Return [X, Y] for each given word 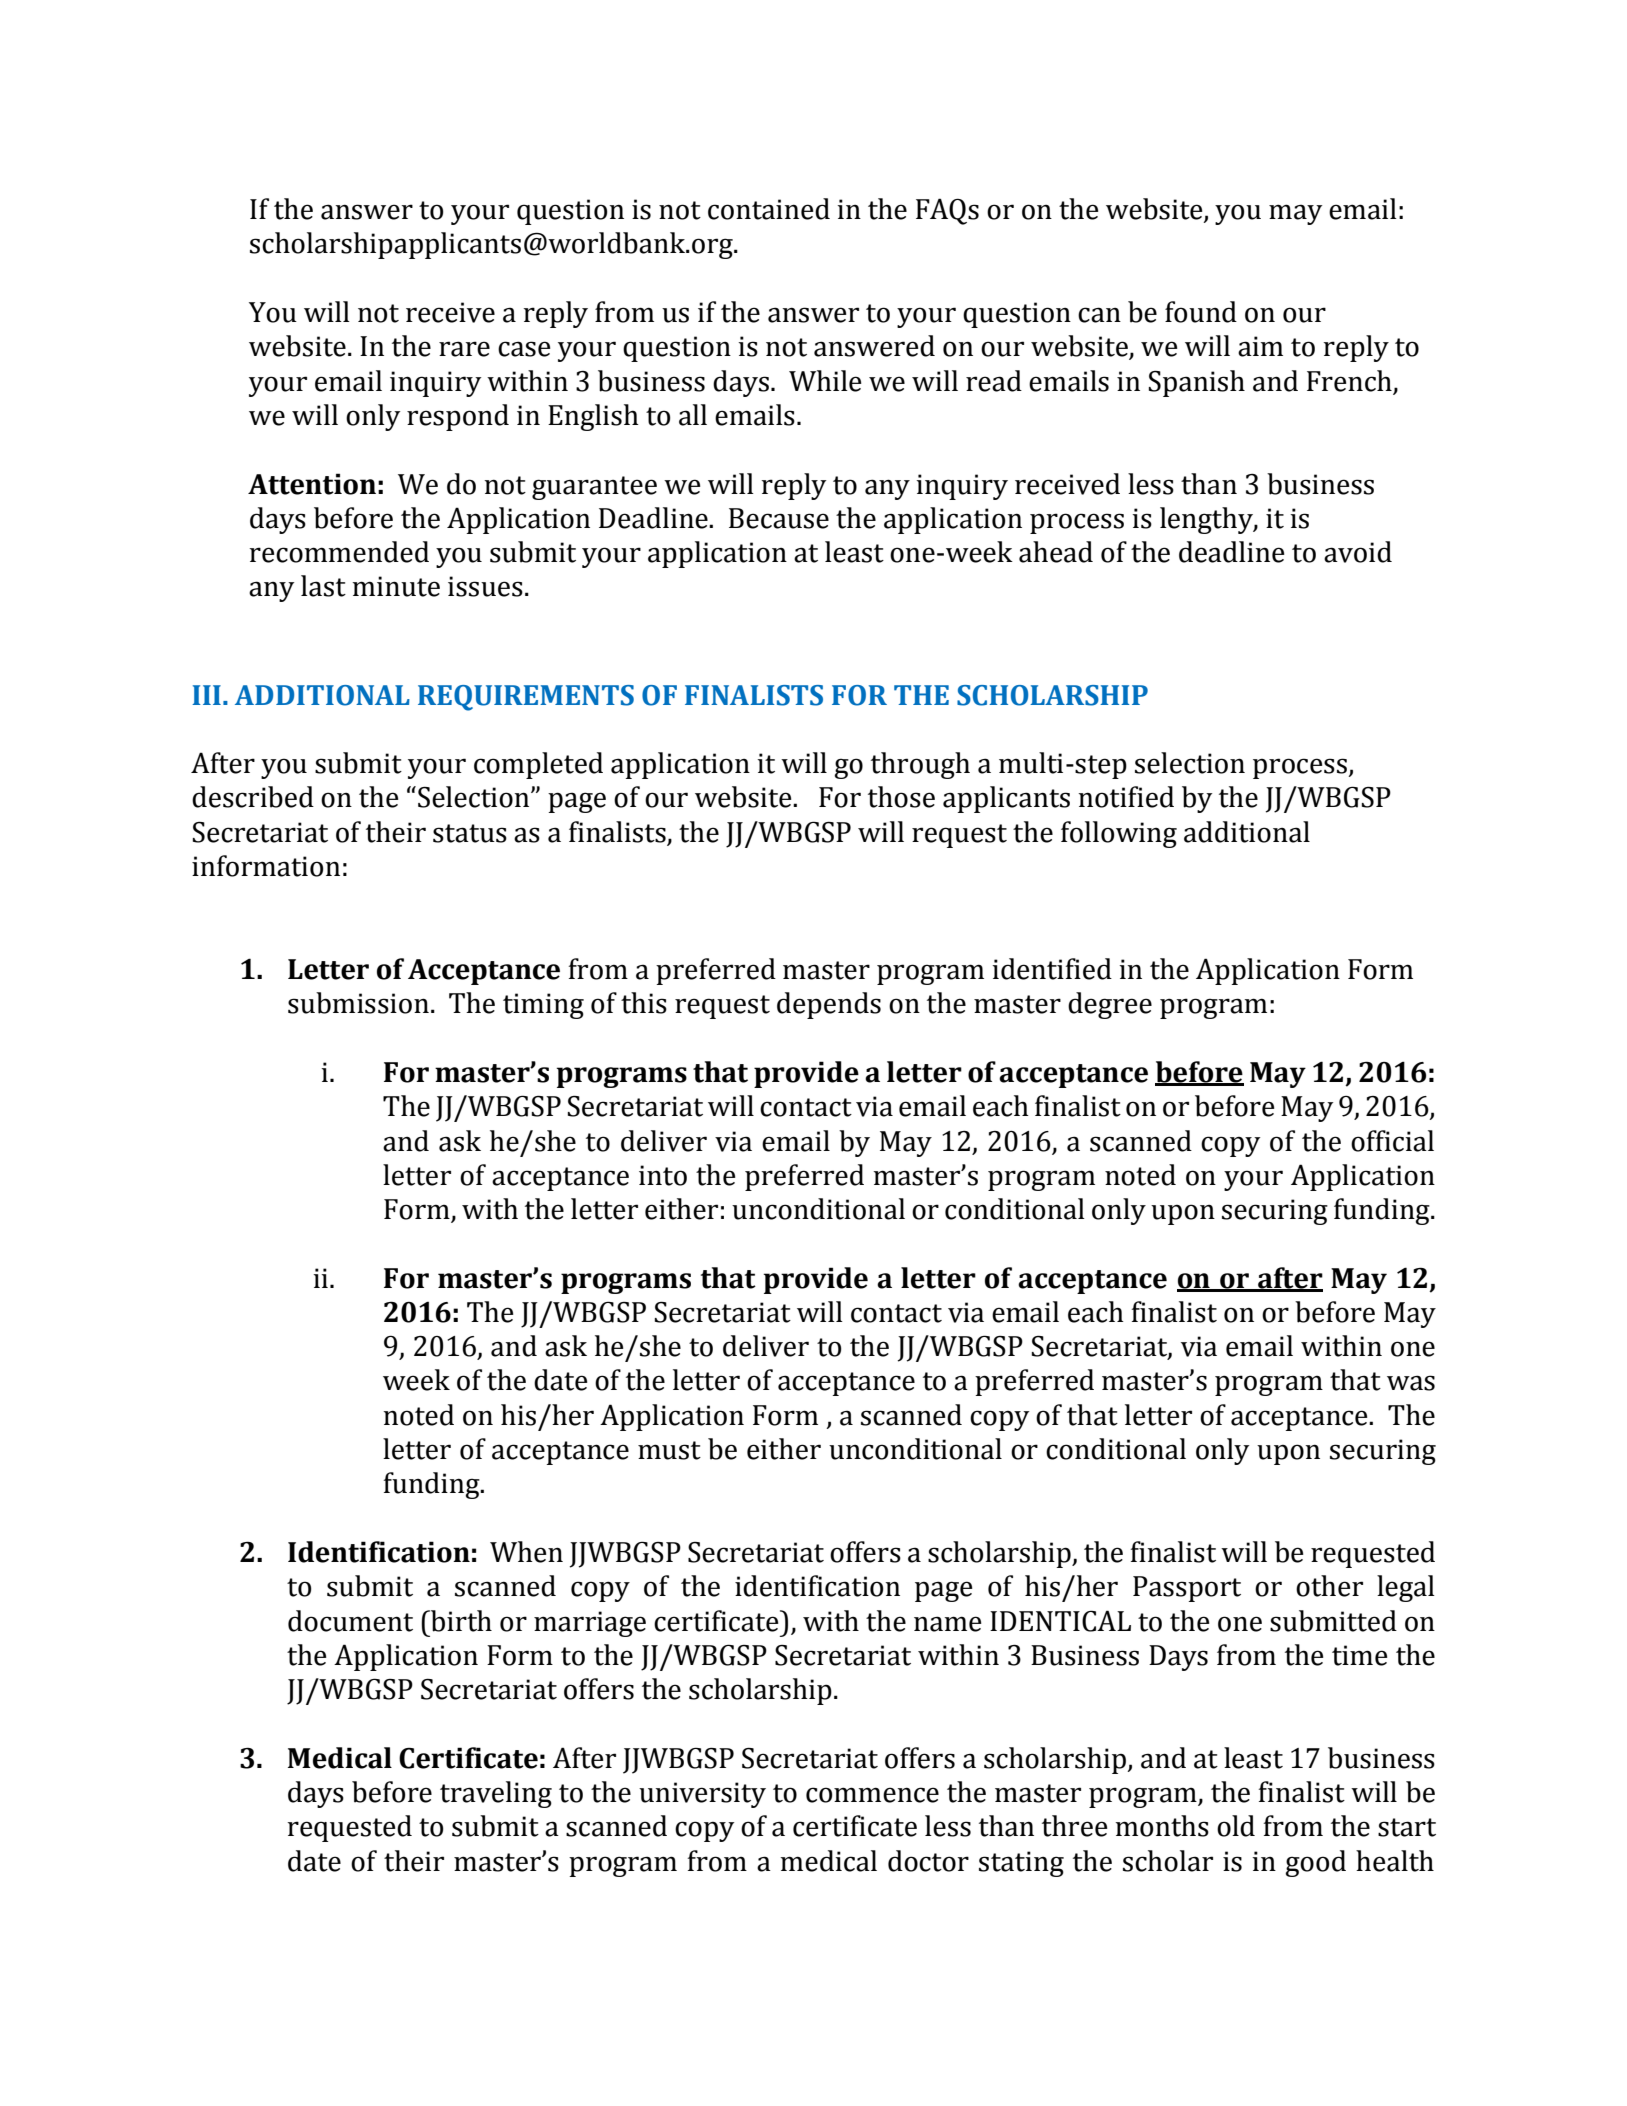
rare [464, 349]
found [1201, 312]
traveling [496, 1794]
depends [829, 1005]
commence [872, 1795]
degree [1110, 1005]
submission [358, 1003]
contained [769, 209]
